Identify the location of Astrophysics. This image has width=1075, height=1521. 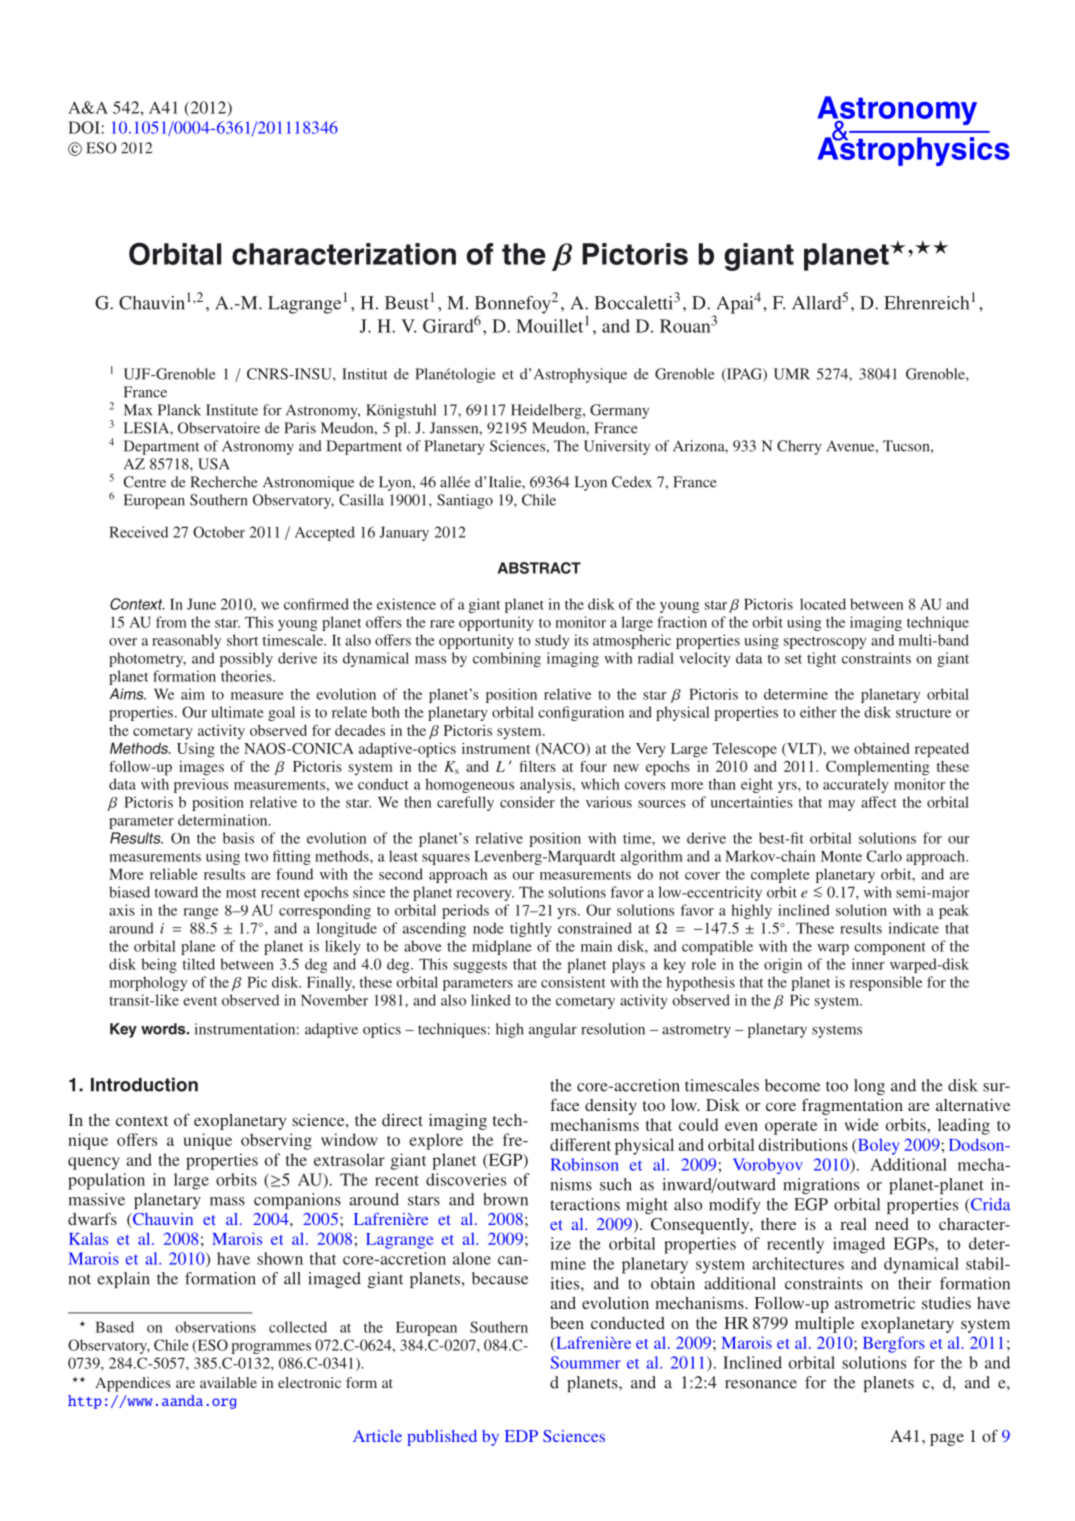
(914, 150).
